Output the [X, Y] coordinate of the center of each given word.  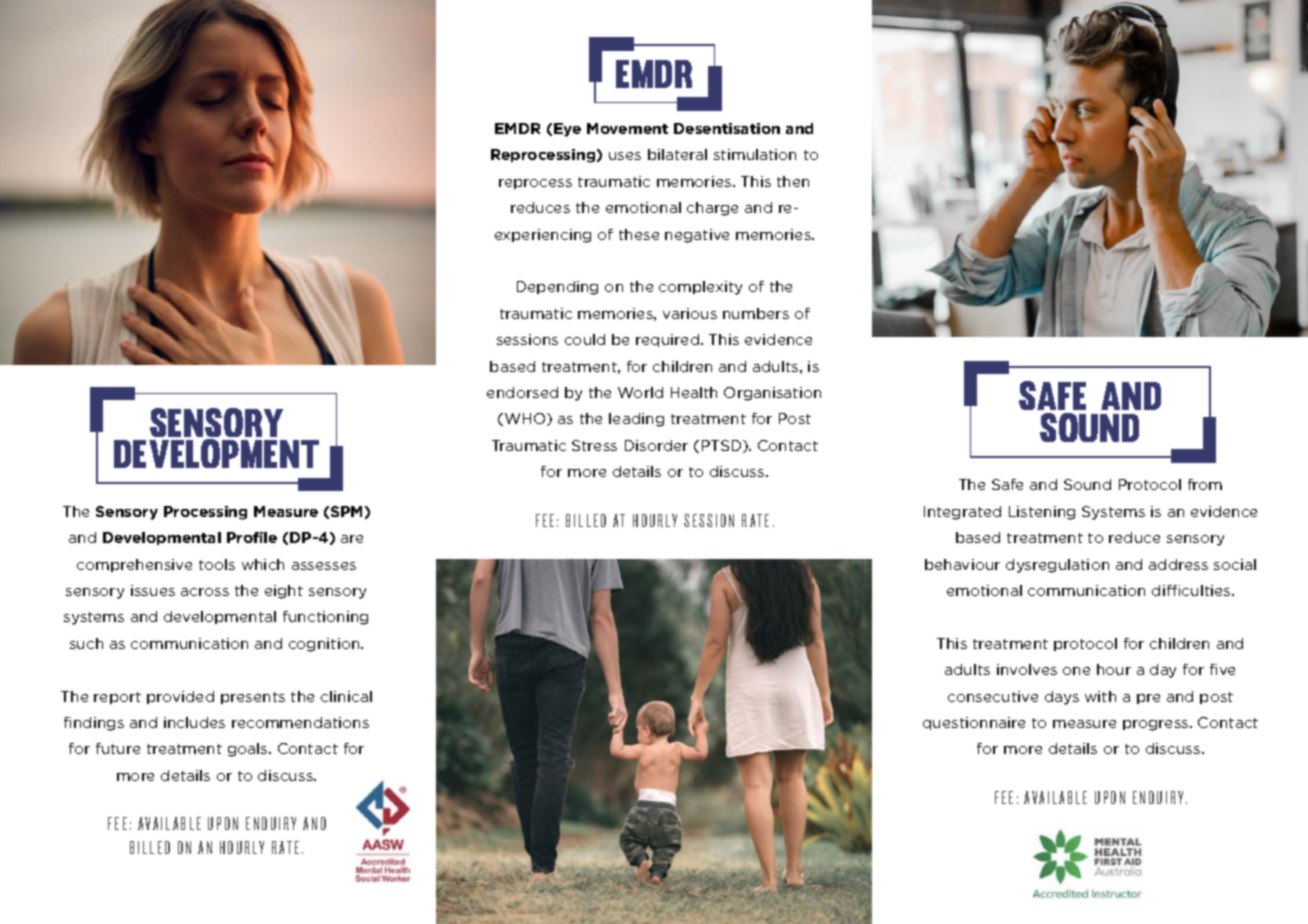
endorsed [522, 392]
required [669, 340]
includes [194, 722]
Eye [567, 130]
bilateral [677, 154]
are [352, 539]
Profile [252, 537]
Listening [1042, 513]
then [793, 181]
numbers [756, 313]
